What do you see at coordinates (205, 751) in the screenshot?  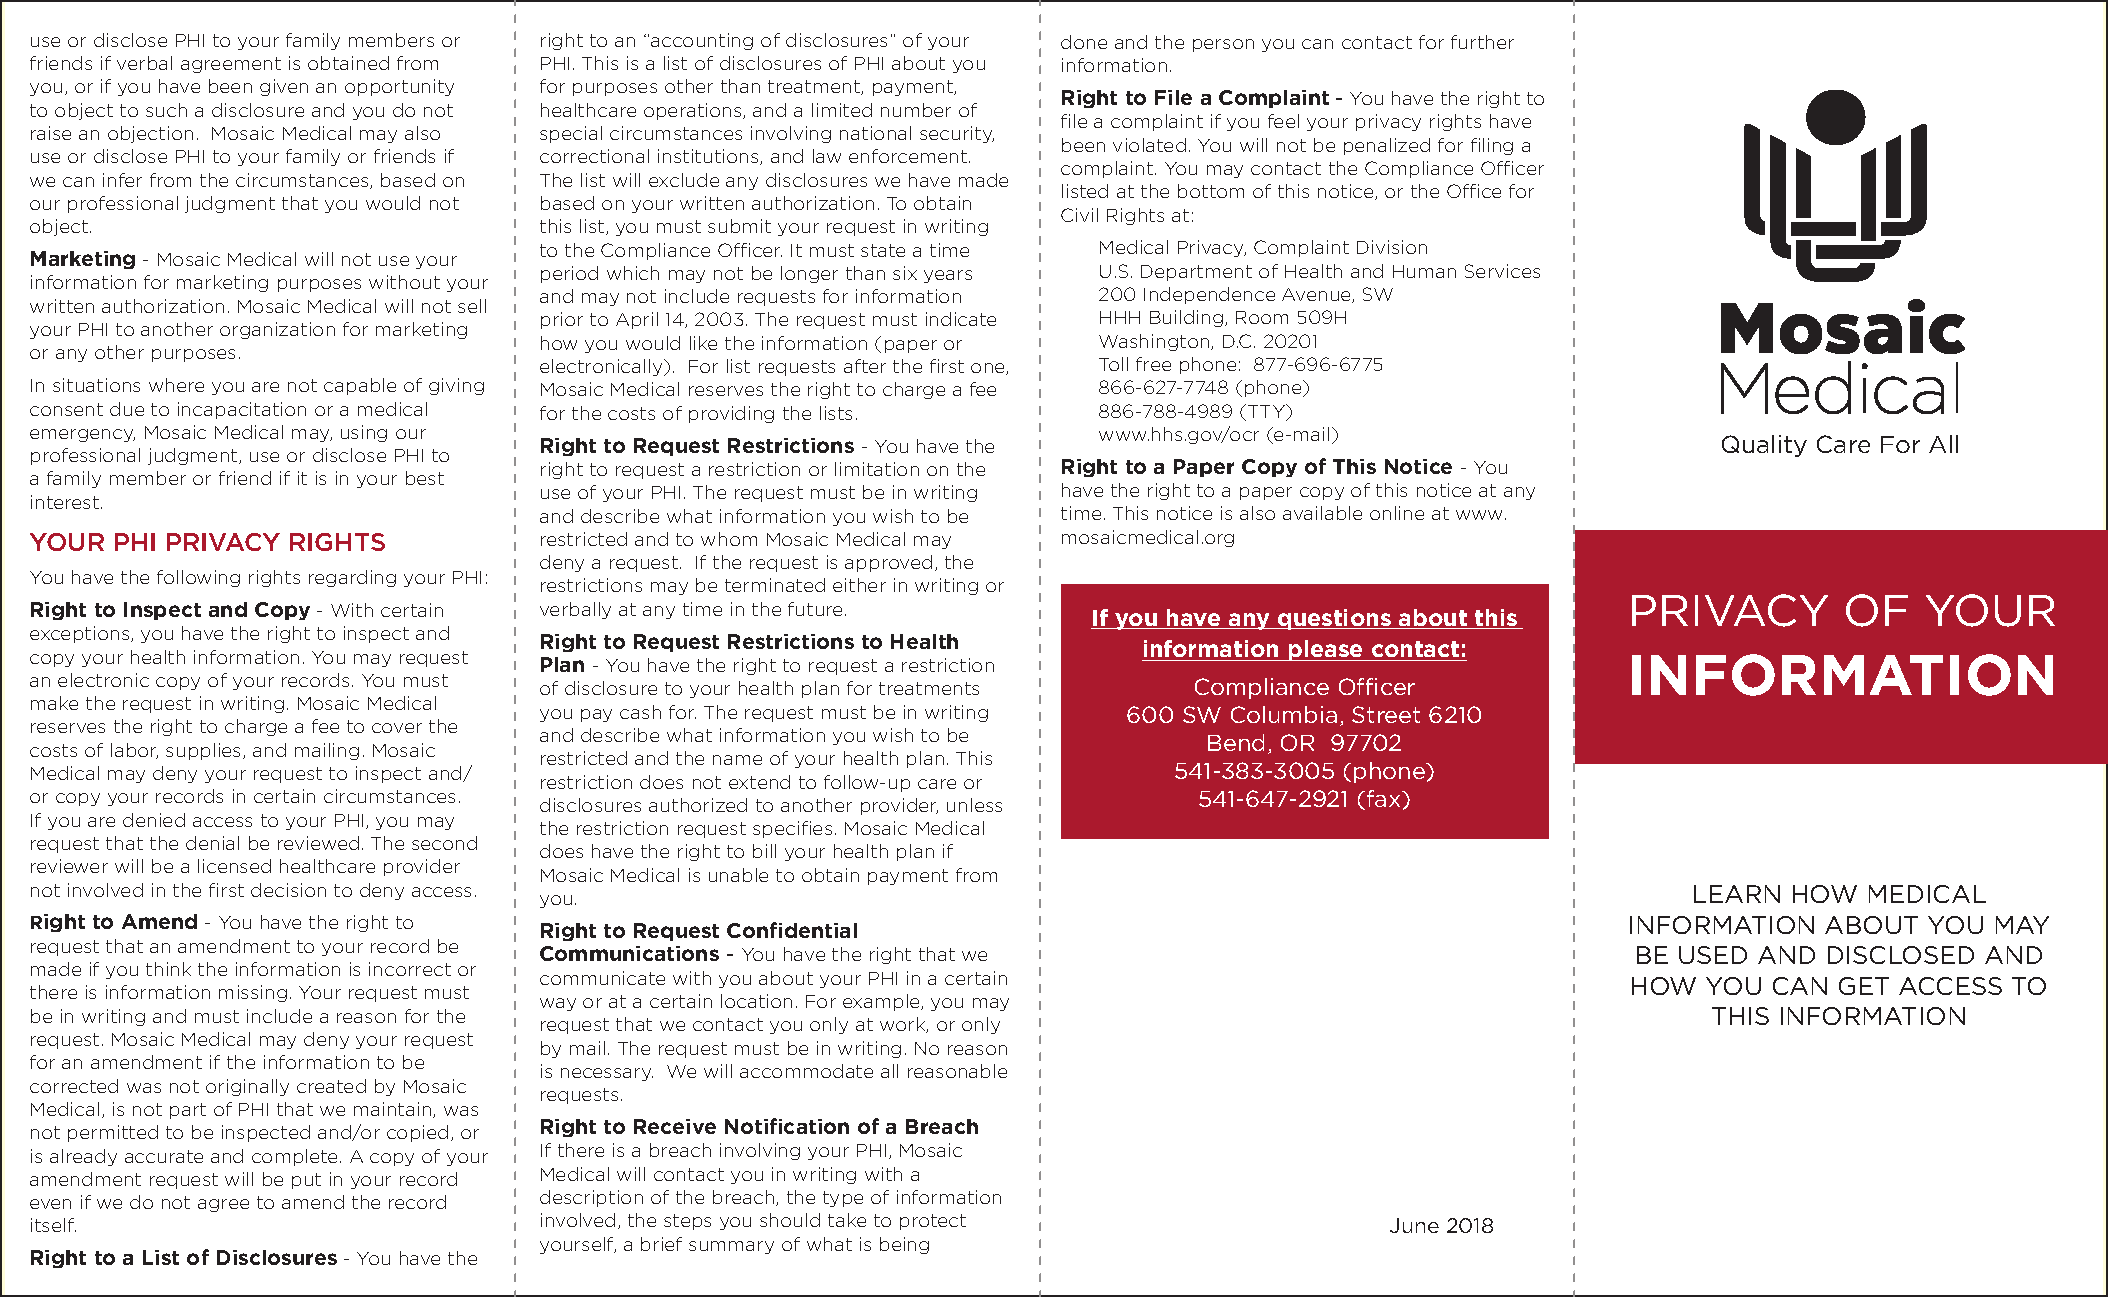 I see `supplies` at bounding box center [205, 751].
